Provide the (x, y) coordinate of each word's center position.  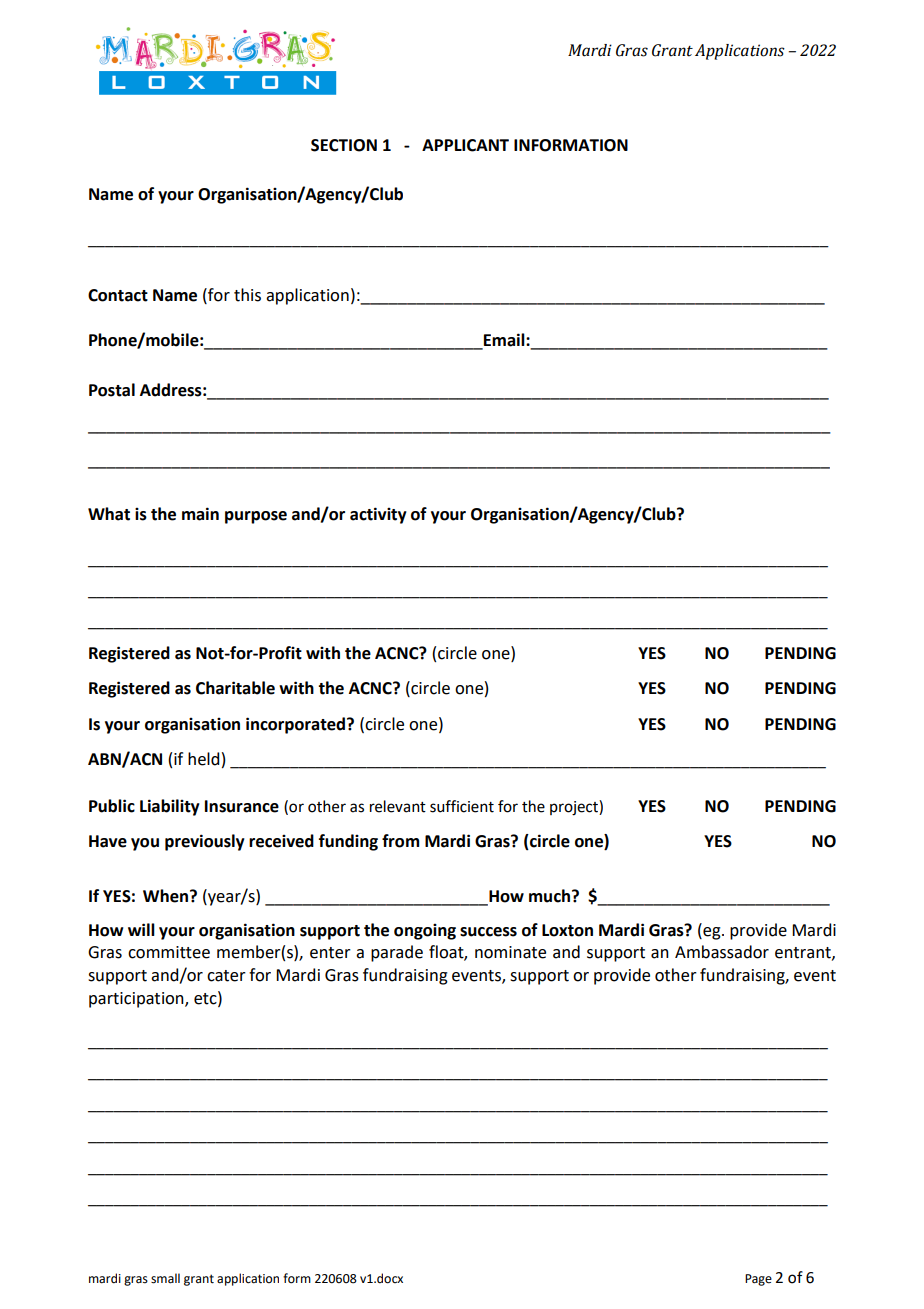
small (165, 1278)
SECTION (344, 145)
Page (758, 1280)
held (203, 759)
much (551, 896)
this (247, 295)
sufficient (462, 806)
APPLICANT (465, 145)
